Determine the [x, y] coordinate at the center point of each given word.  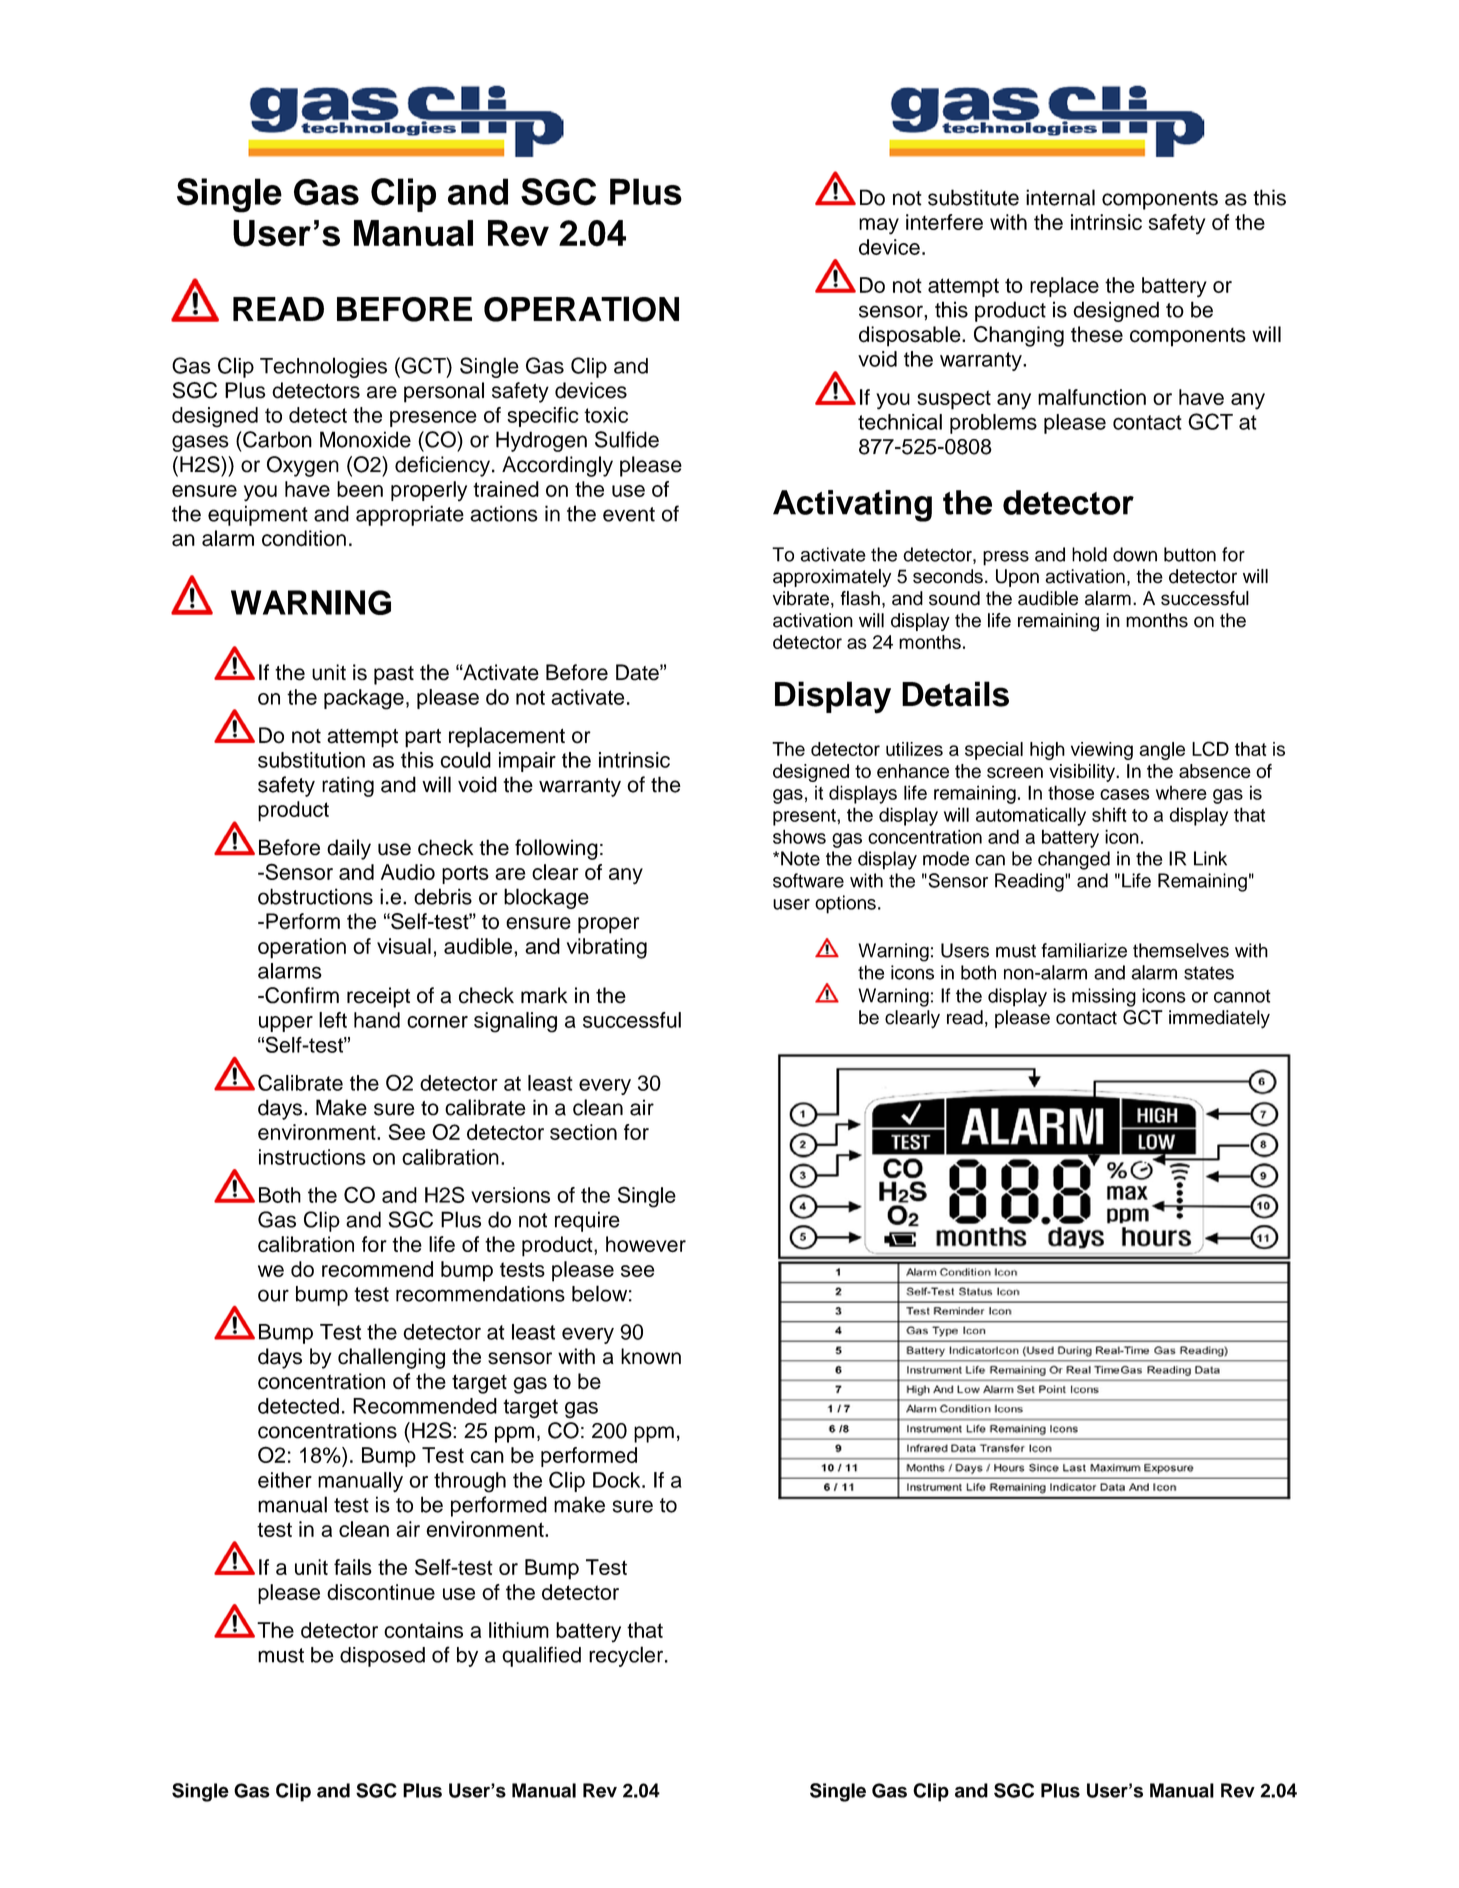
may [879, 226]
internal [1060, 197]
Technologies [323, 367]
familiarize [1084, 950]
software [808, 880]
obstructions [315, 896]
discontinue [381, 1592]
